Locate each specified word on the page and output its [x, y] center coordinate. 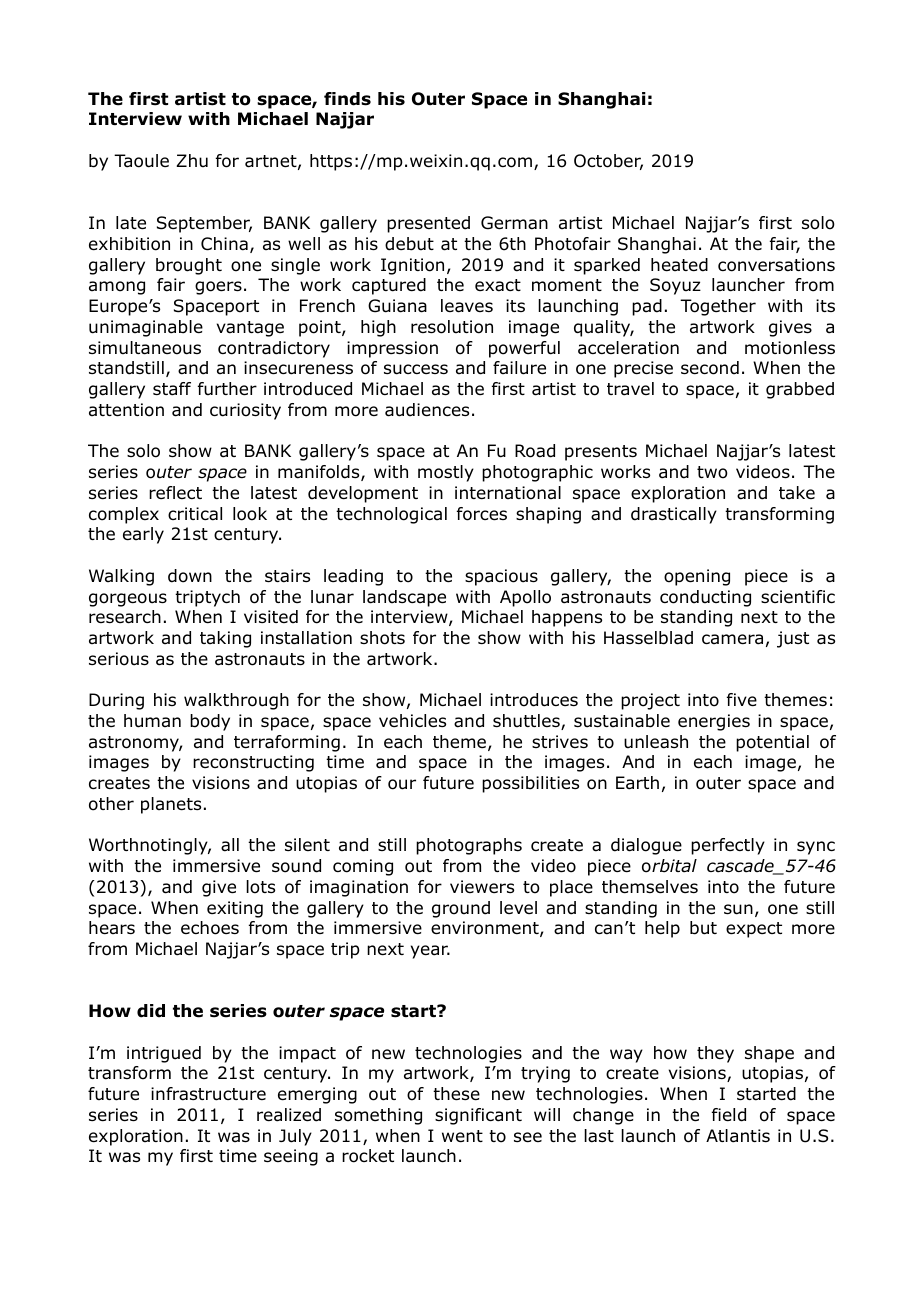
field [729, 1115]
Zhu [192, 160]
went [462, 1136]
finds [347, 99]
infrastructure [208, 1094]
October [608, 162]
